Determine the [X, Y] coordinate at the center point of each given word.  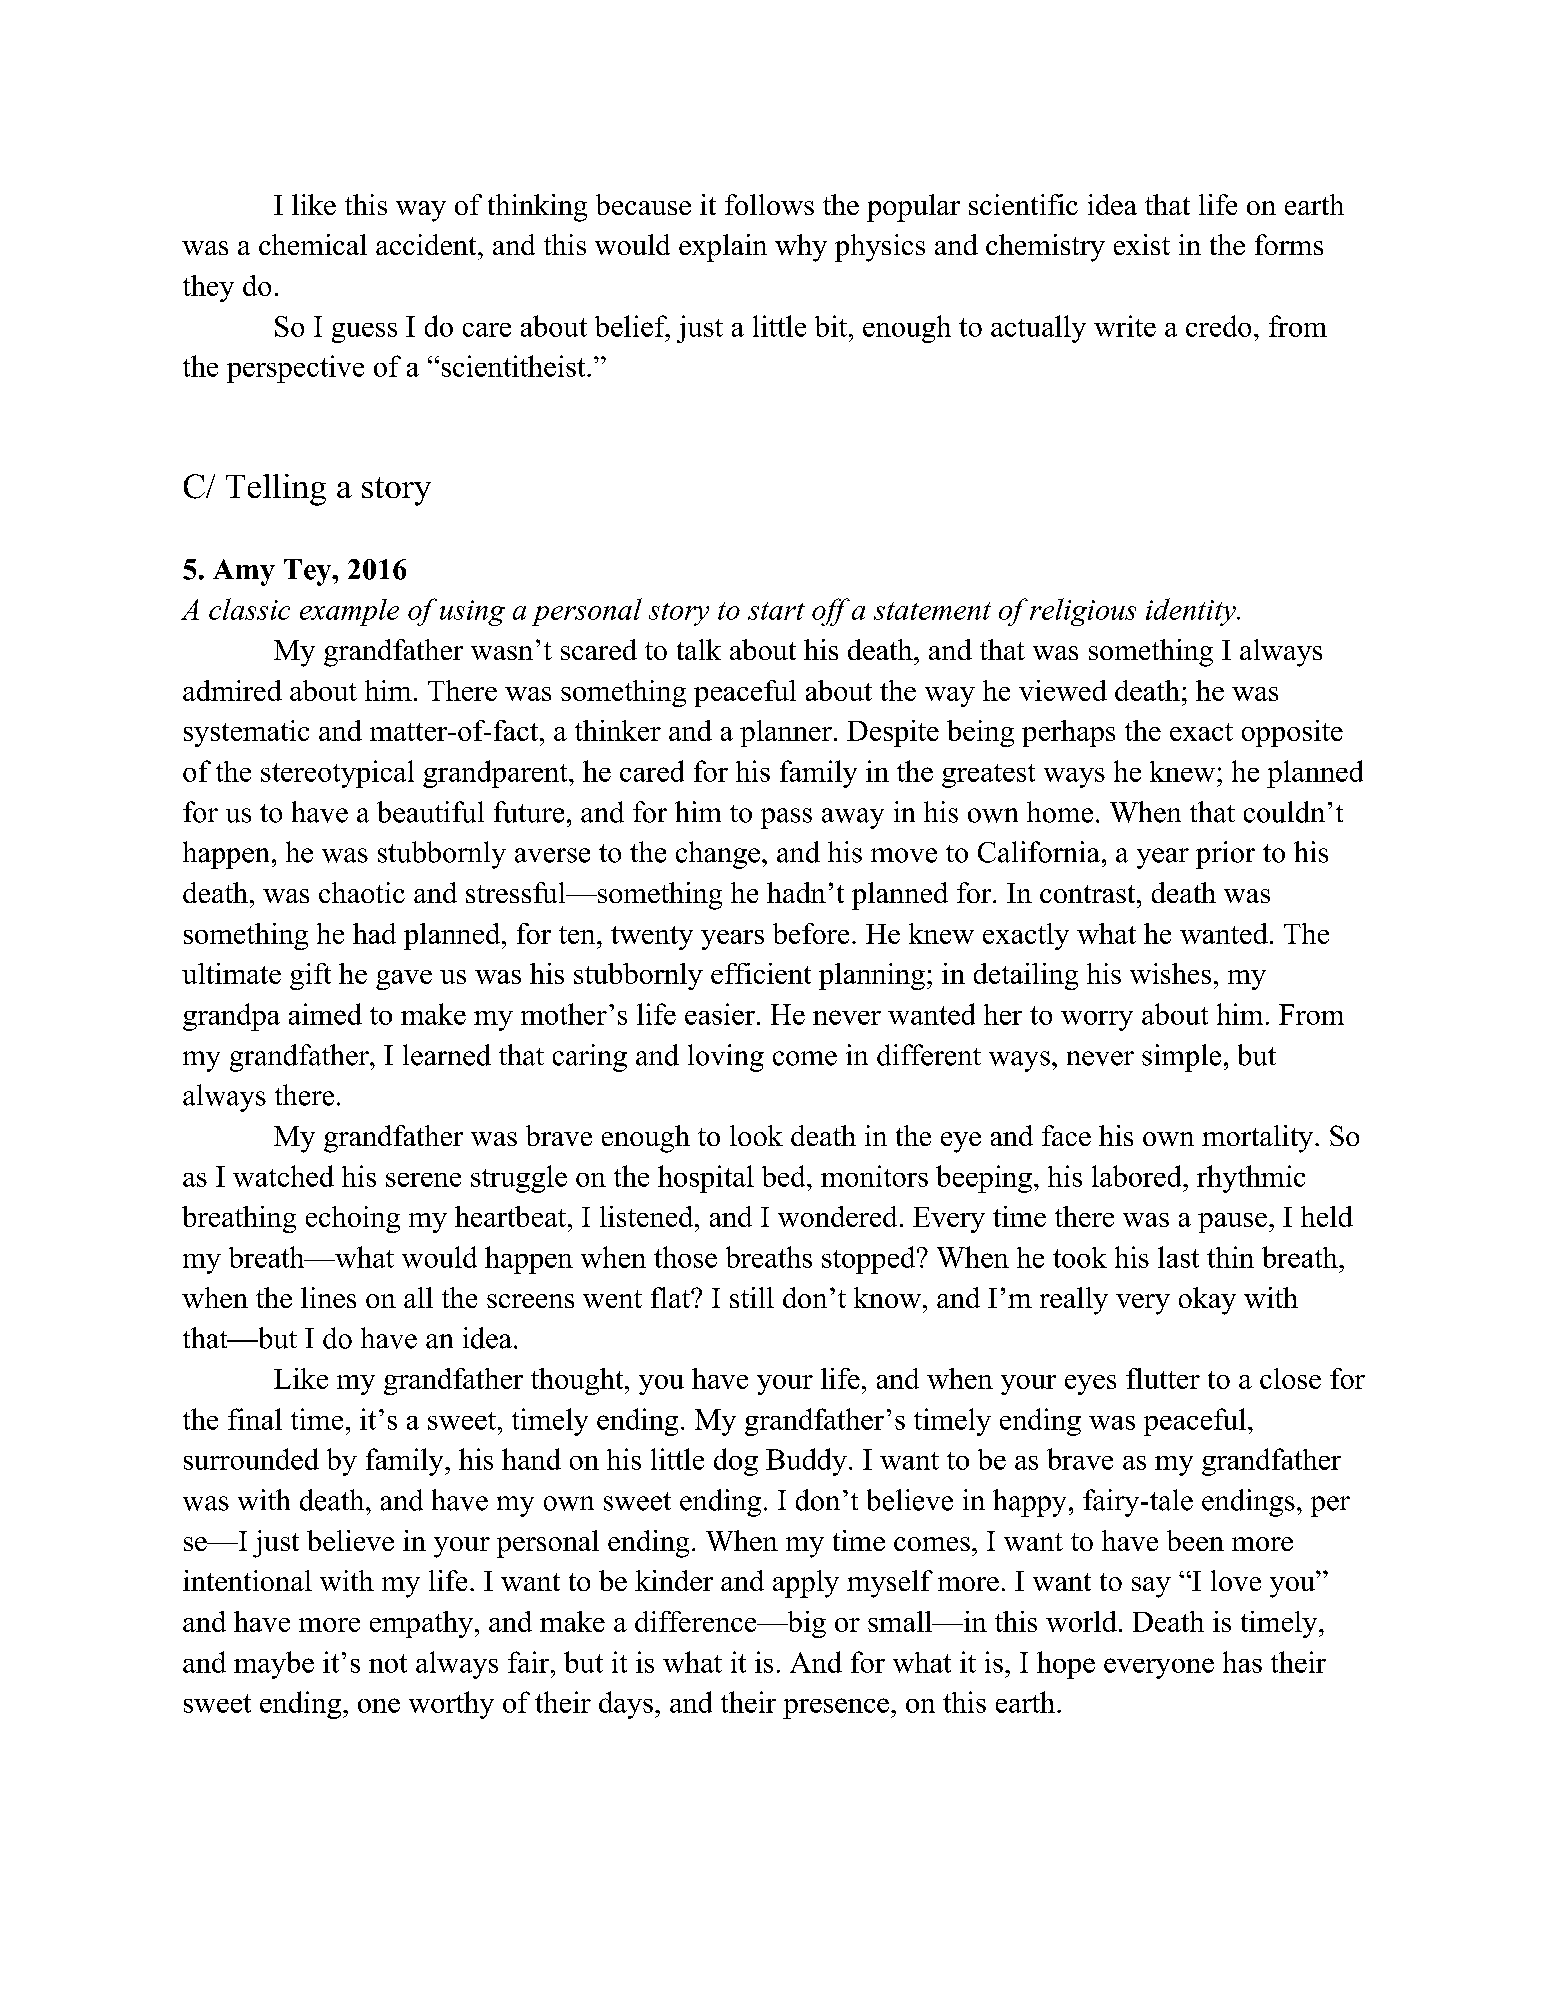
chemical [313, 244]
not [388, 1663]
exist [1142, 244]
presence [836, 1708]
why [801, 248]
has [1242, 1662]
